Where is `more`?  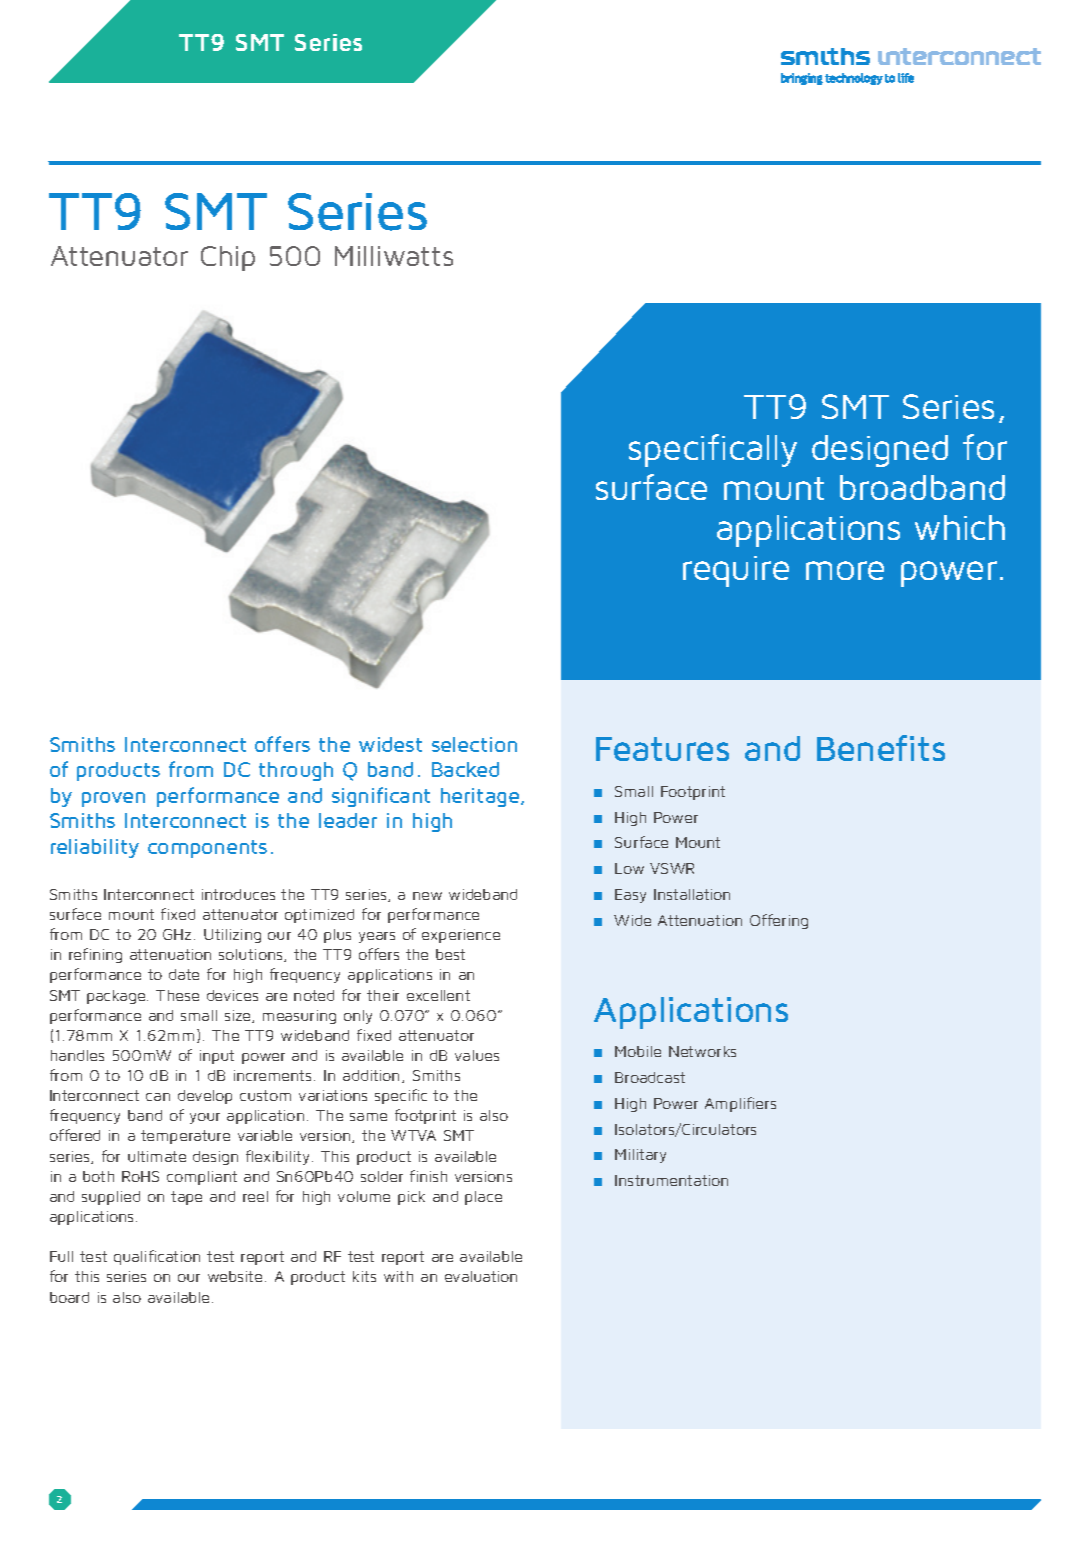
more is located at coordinates (845, 570).
